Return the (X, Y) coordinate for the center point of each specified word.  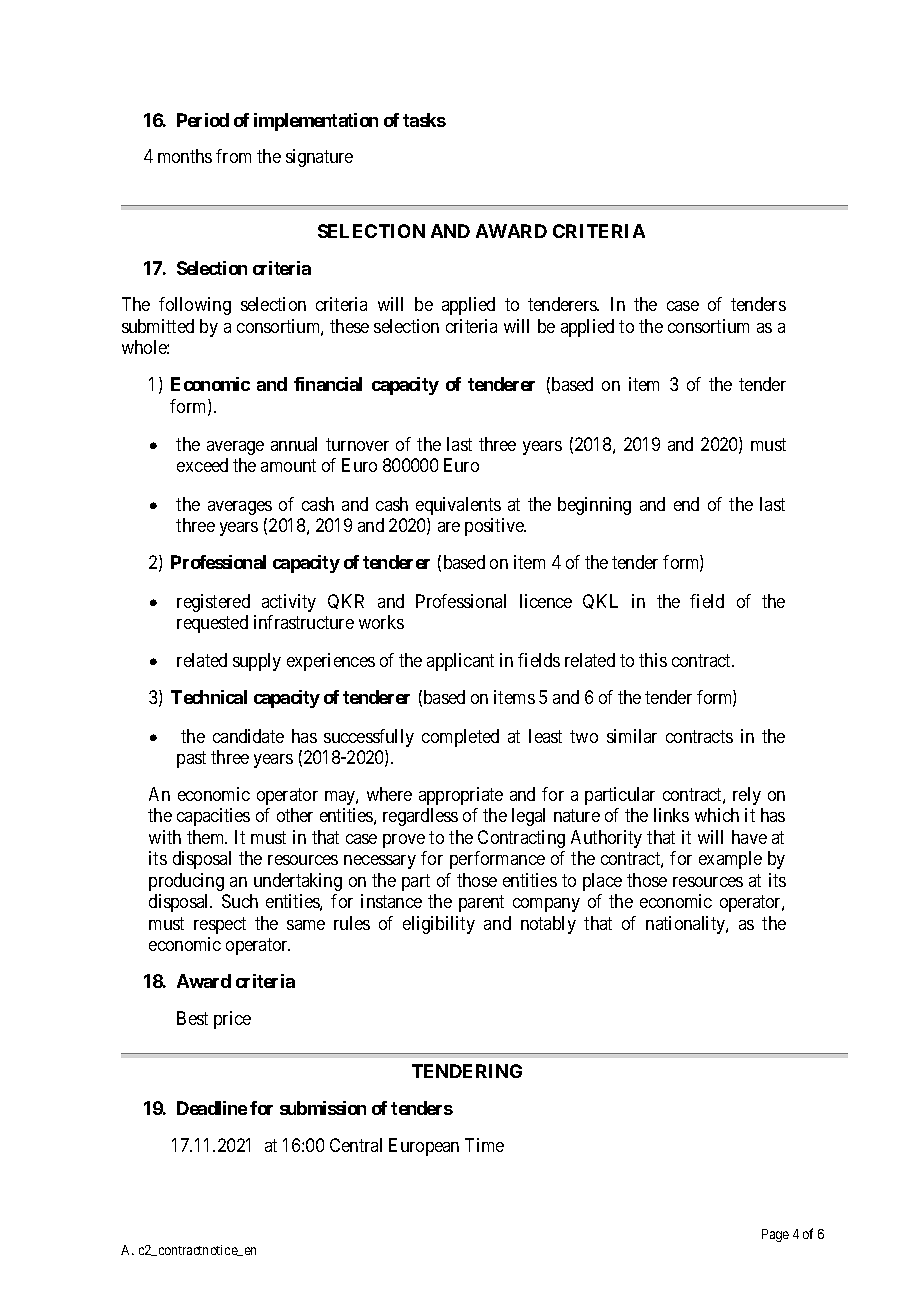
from (233, 156)
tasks (424, 120)
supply (257, 662)
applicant (460, 662)
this (653, 660)
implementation (316, 122)
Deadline (212, 1108)
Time (484, 1145)
